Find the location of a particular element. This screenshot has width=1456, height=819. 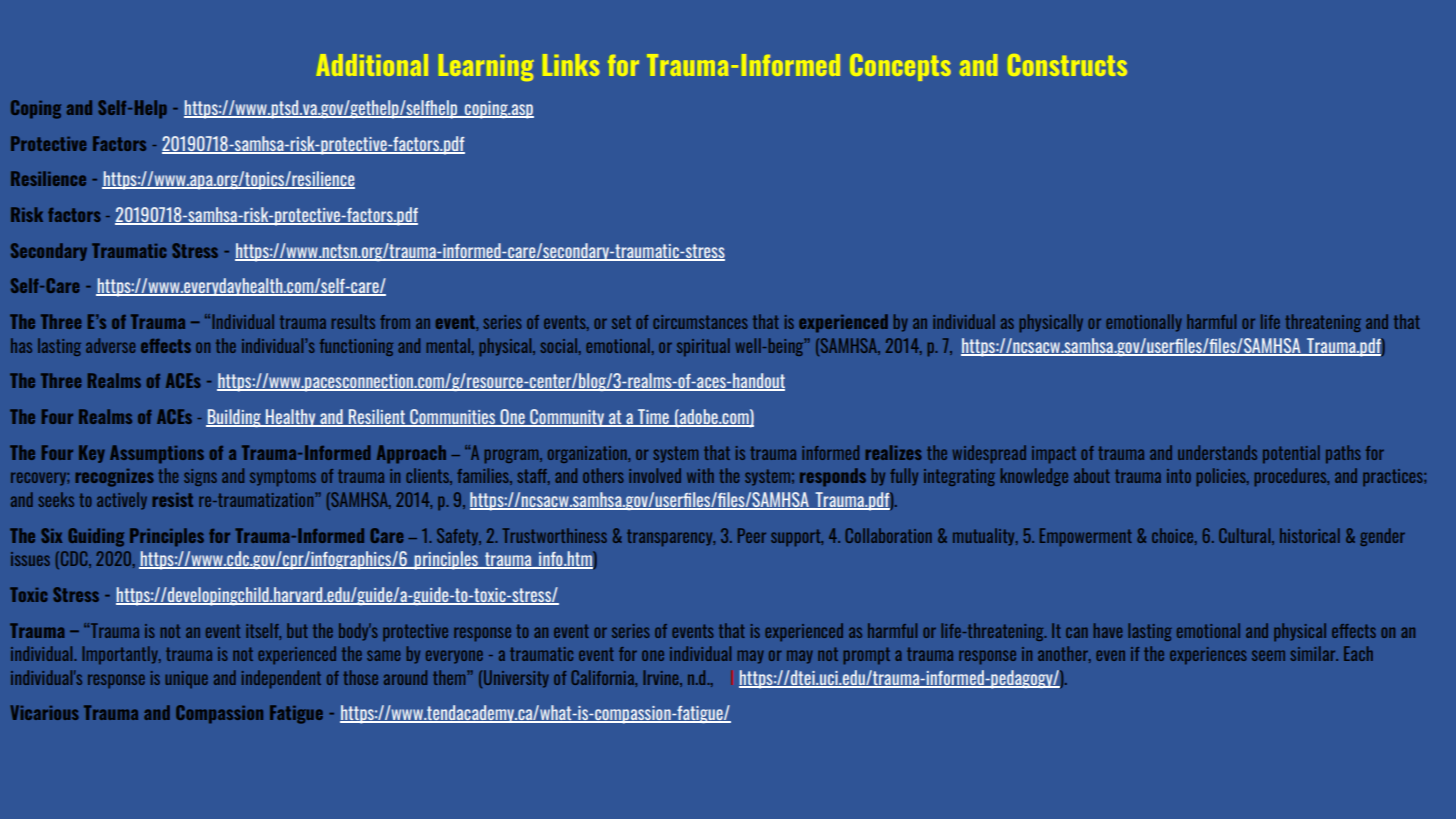

Links is located at coordinates (571, 65).
